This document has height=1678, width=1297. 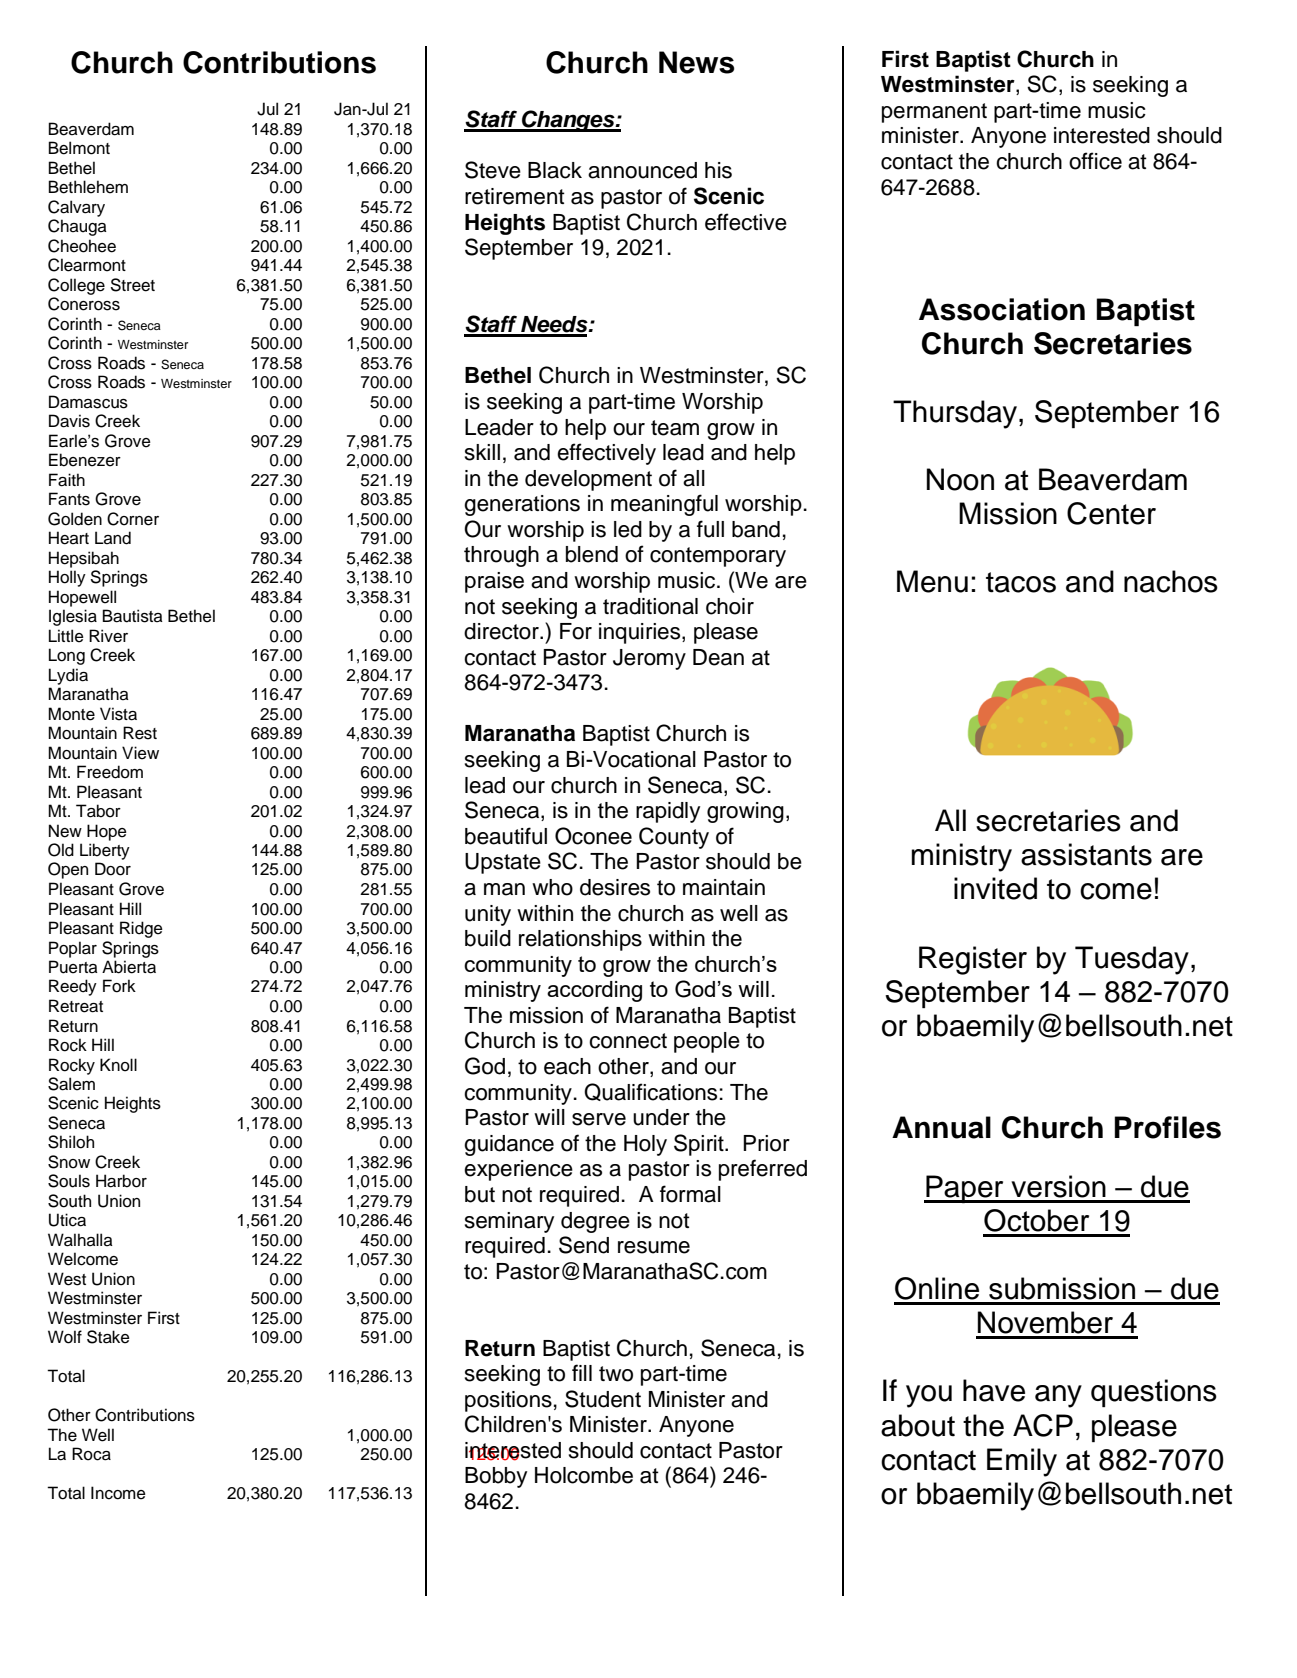 I want to click on Fork, so click(x=119, y=986).
